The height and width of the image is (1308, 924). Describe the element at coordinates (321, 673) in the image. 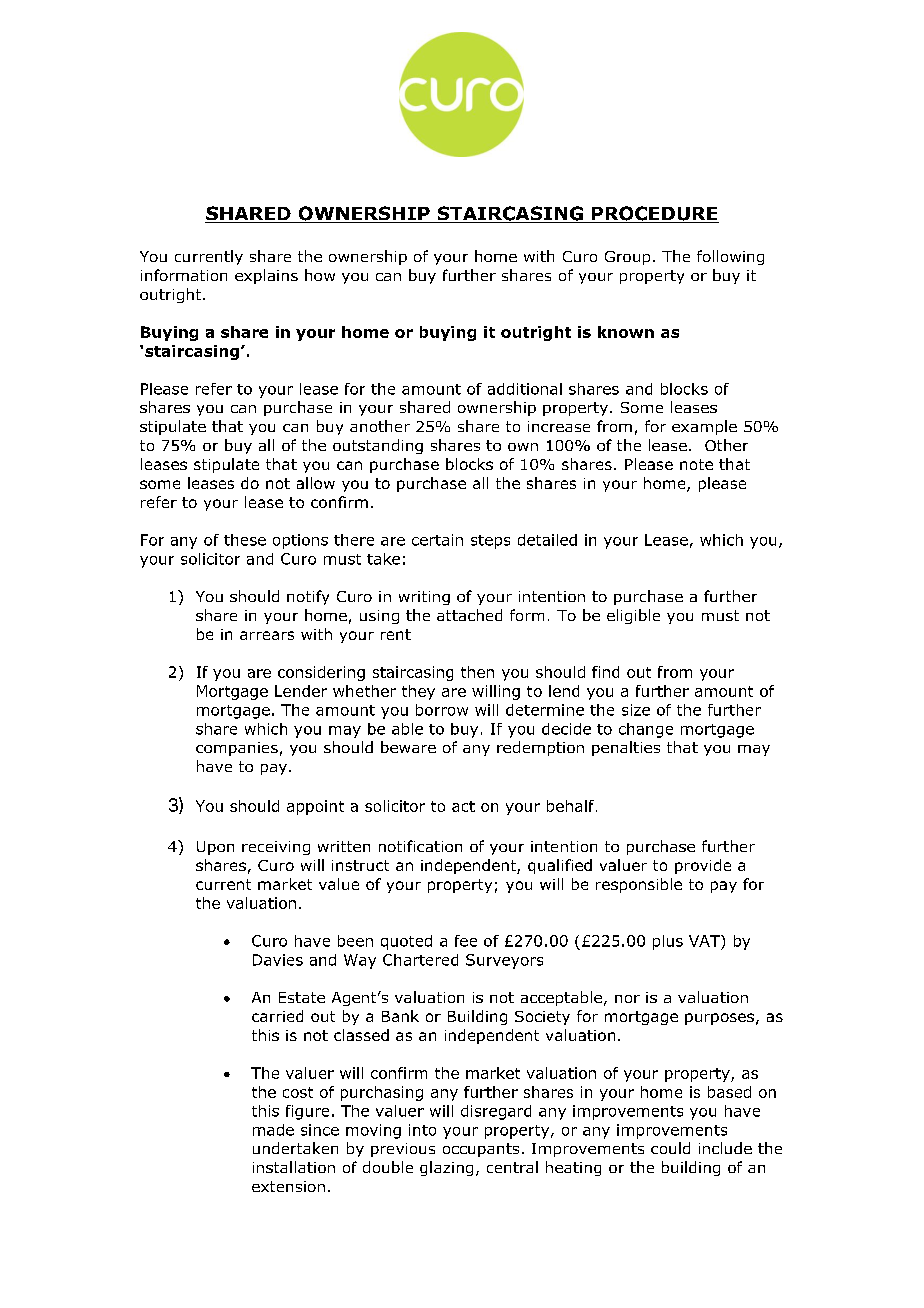

I see `considering` at that location.
